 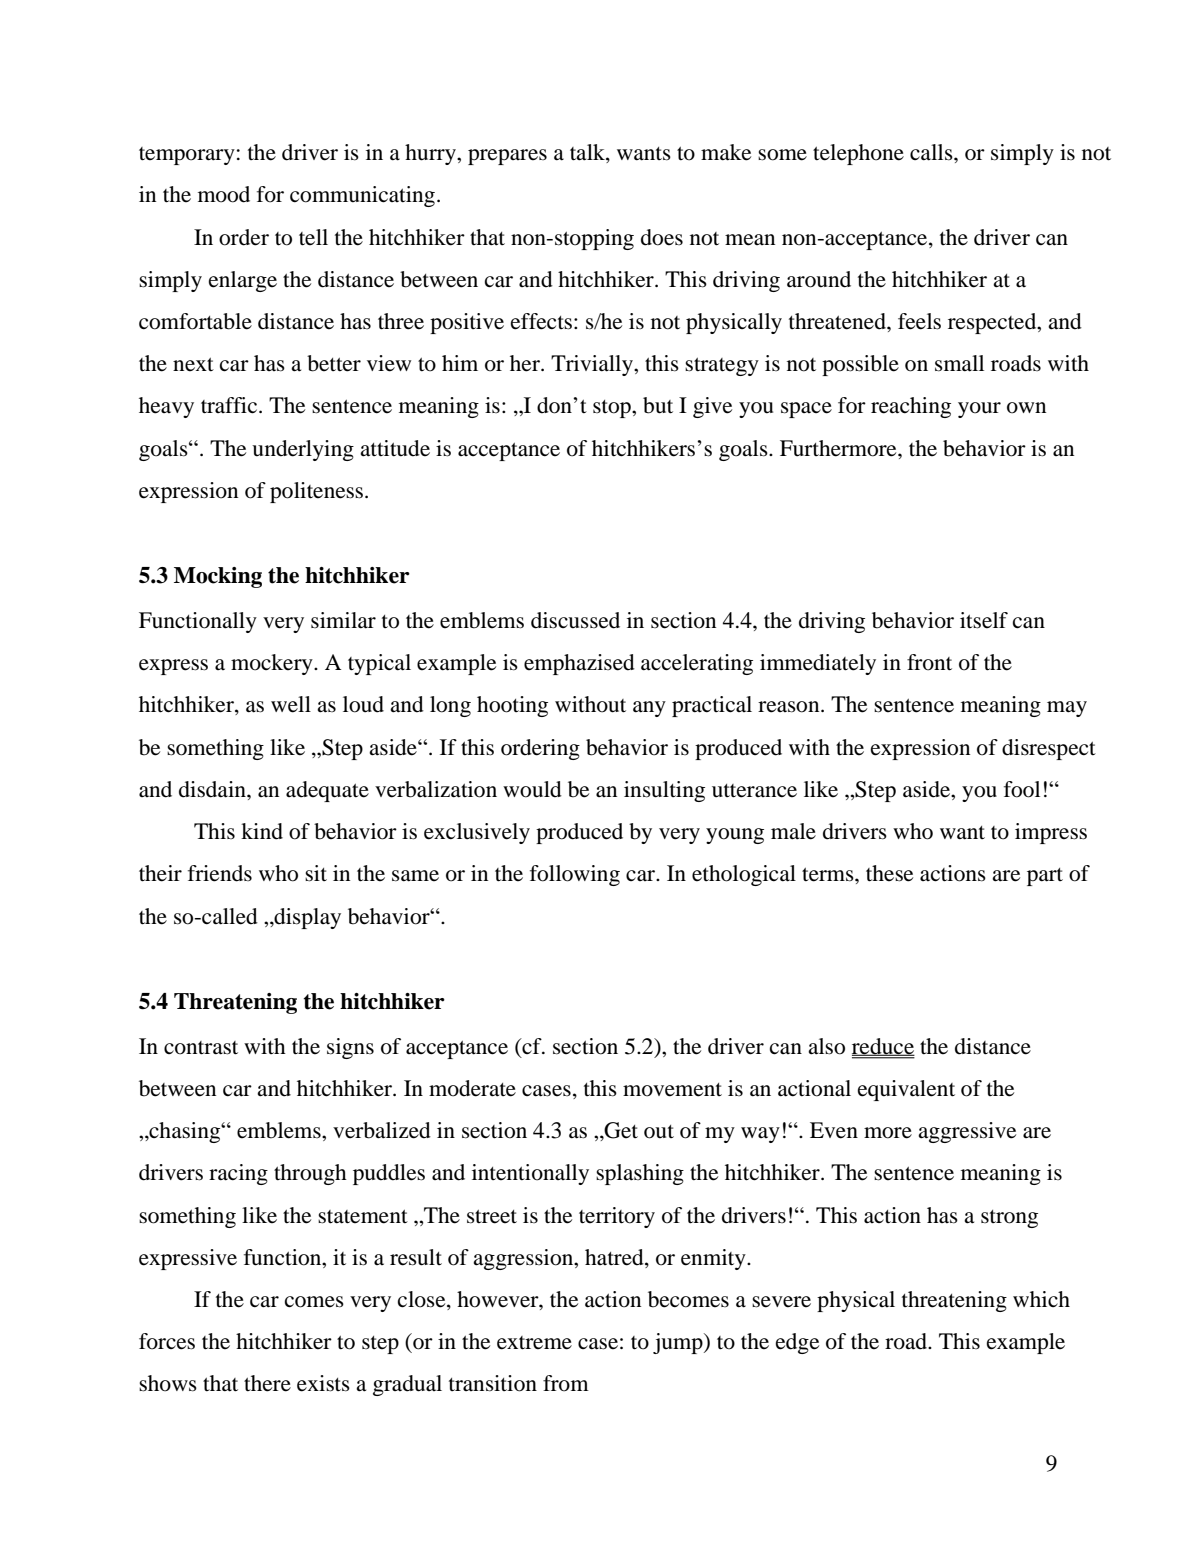 What do you see at coordinates (932, 152) in the page?
I see `calls` at bounding box center [932, 152].
